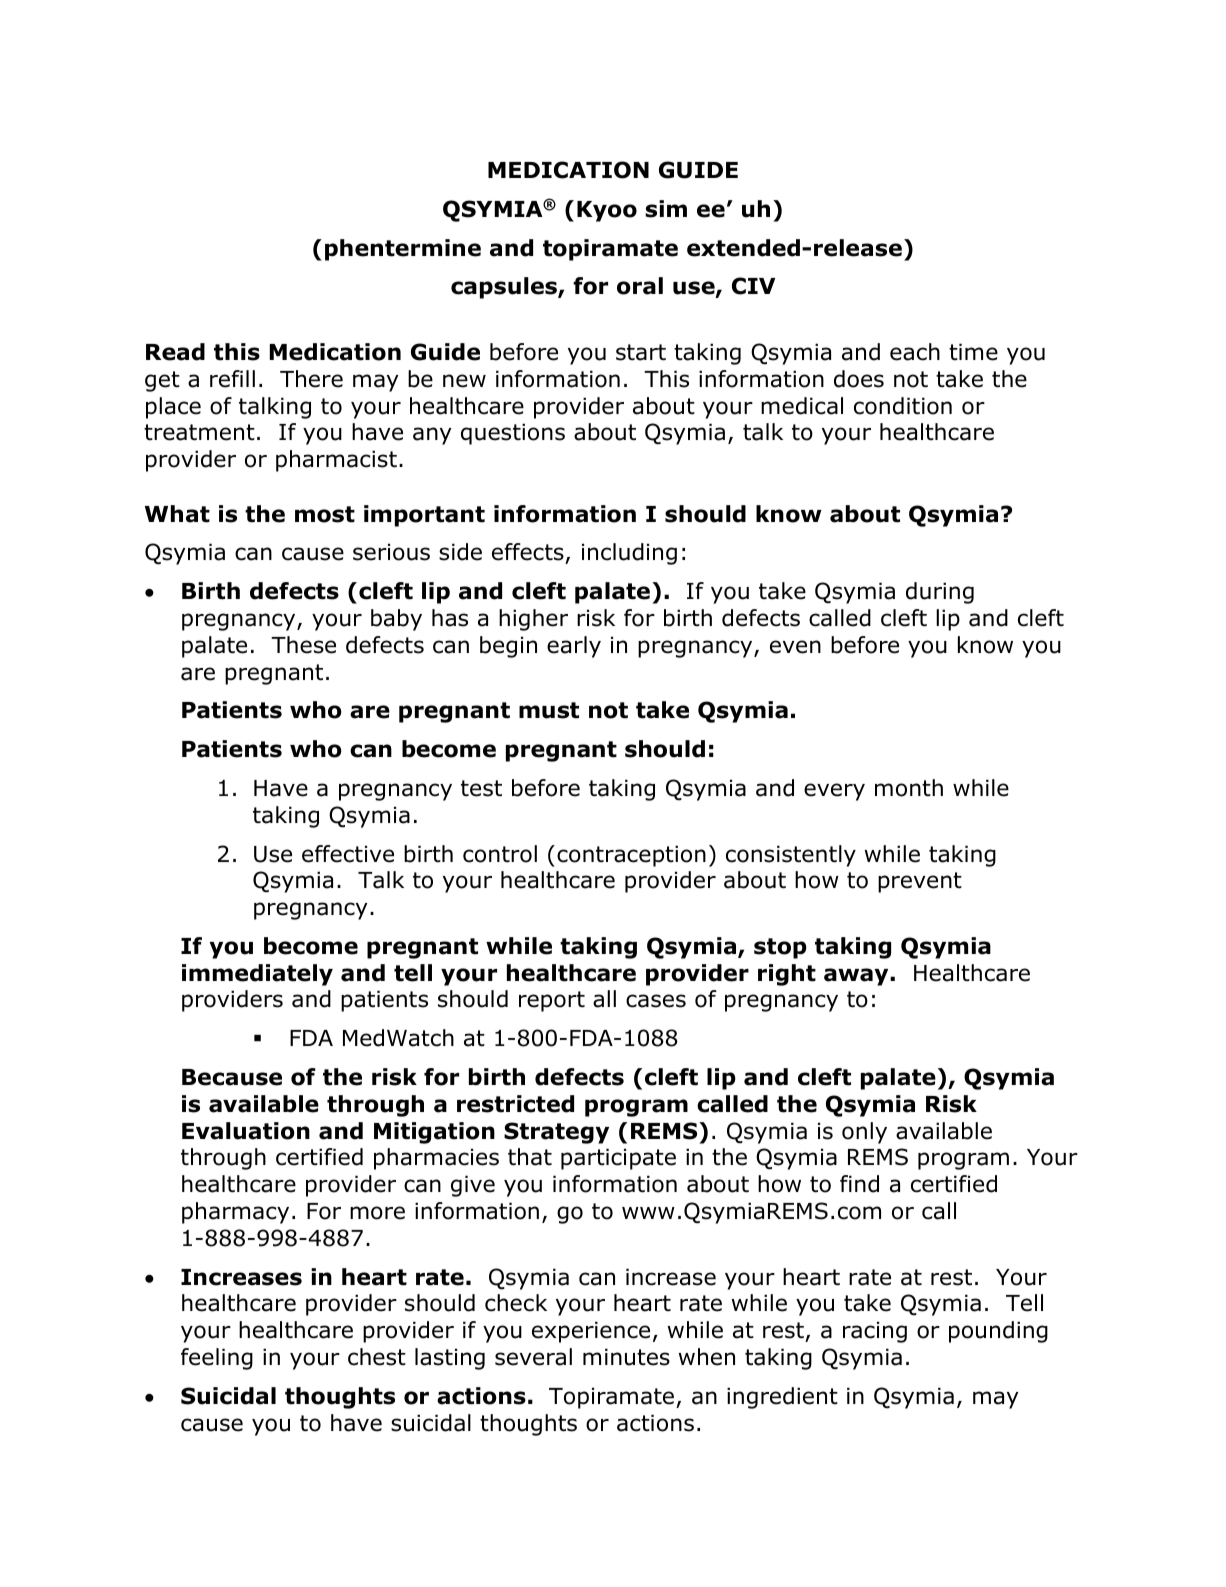  What do you see at coordinates (217, 1359) in the screenshot?
I see `feeling` at bounding box center [217, 1359].
